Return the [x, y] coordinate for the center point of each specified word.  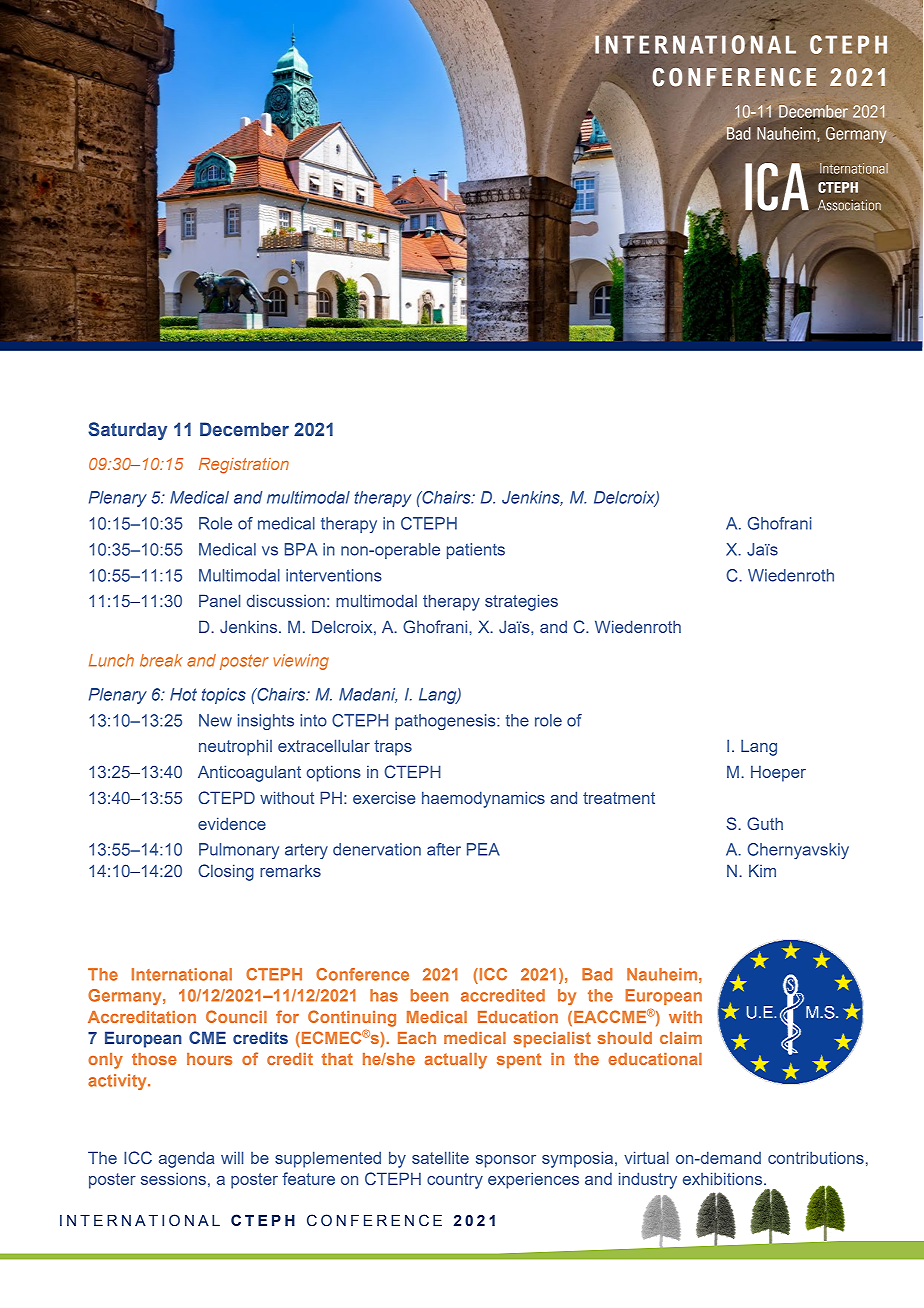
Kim [762, 870]
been [429, 995]
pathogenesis [446, 722]
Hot [183, 694]
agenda [186, 1159]
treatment [619, 798]
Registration [244, 466]
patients [476, 551]
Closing [226, 872]
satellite [440, 1157]
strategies [521, 602]
